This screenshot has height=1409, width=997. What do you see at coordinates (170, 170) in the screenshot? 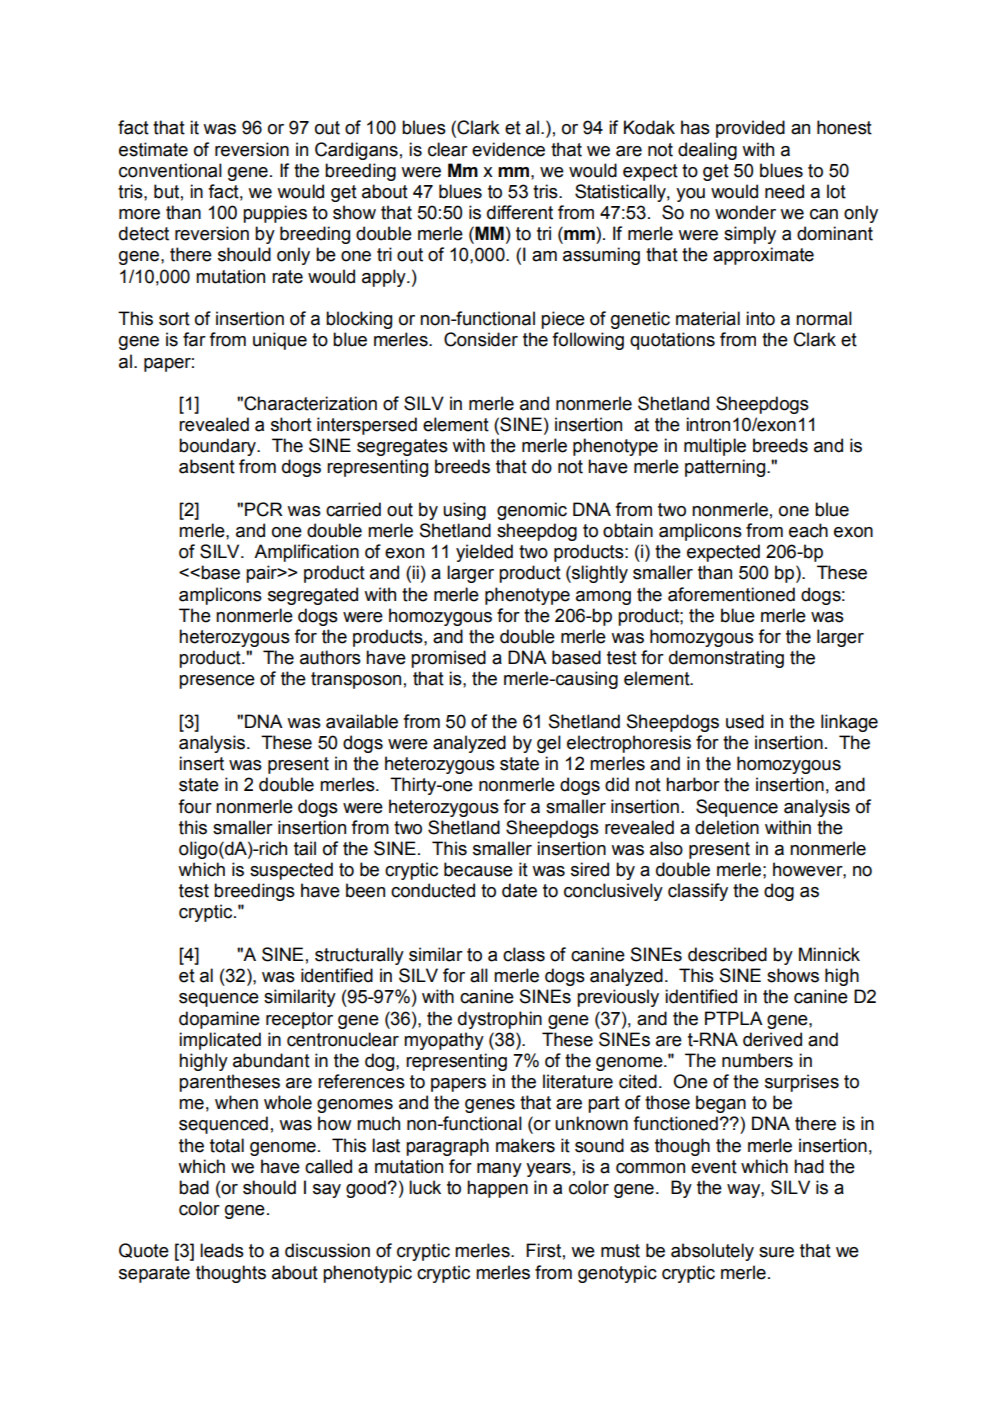
I see `conventional` at bounding box center [170, 170].
